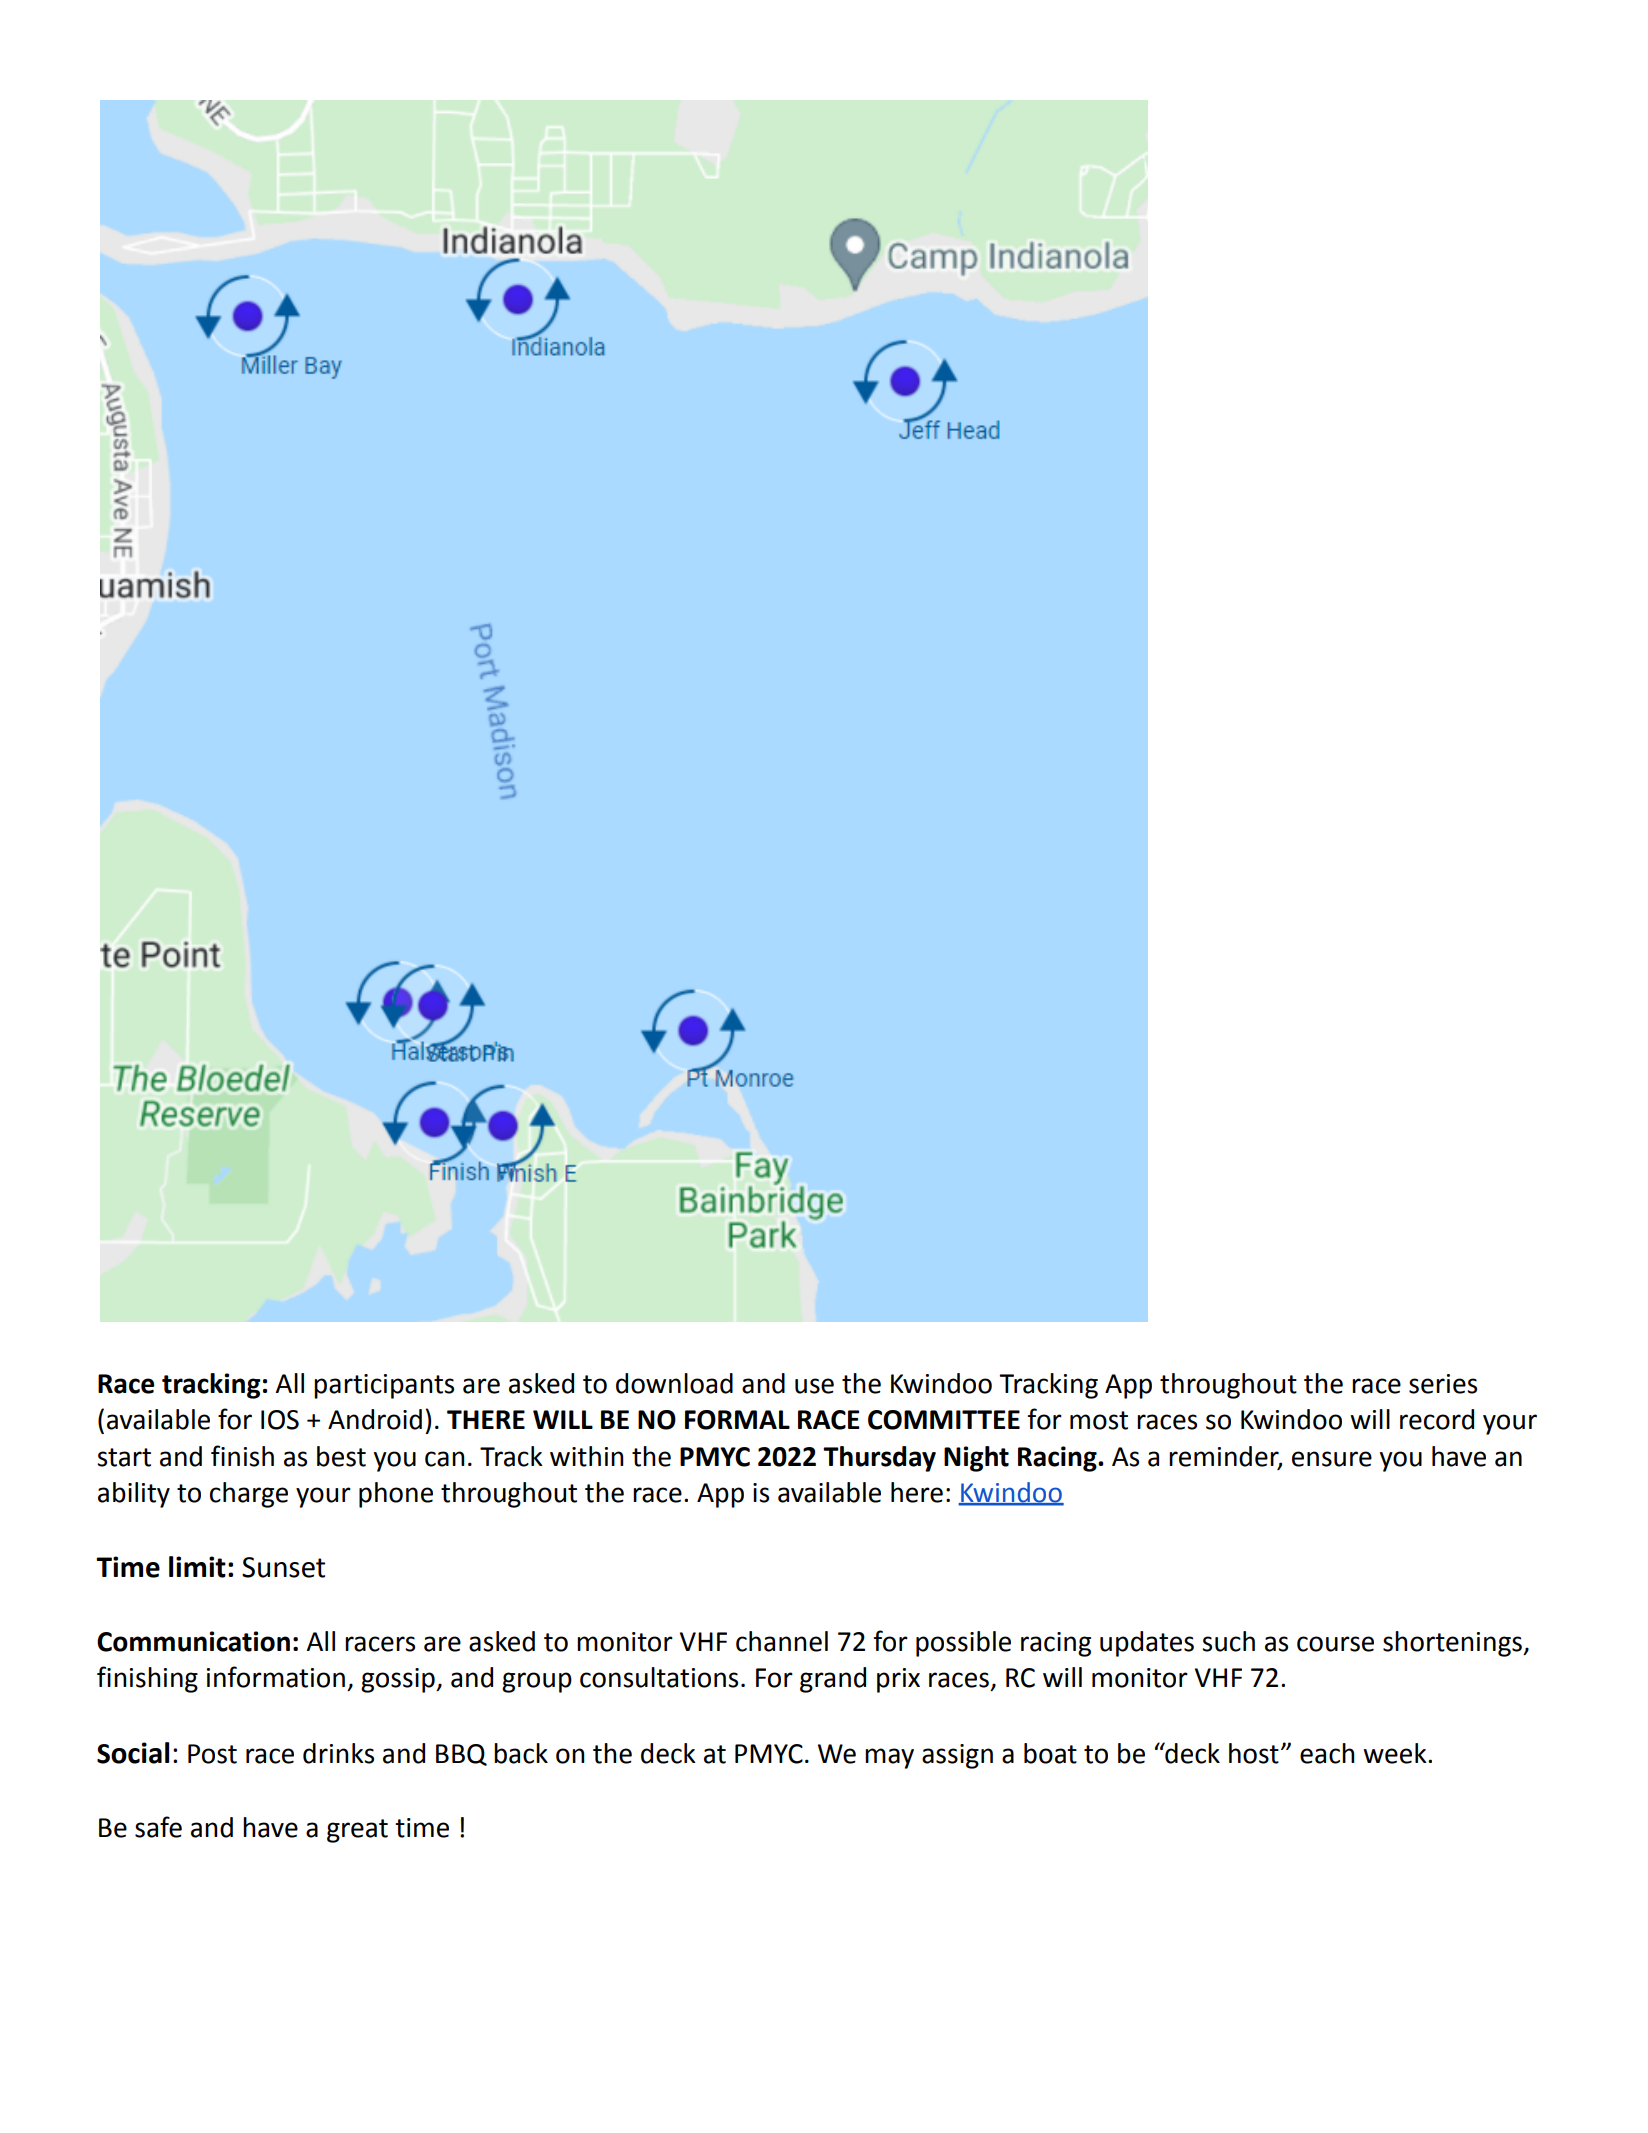 The height and width of the screenshot is (2133, 1648). What do you see at coordinates (814, 1386) in the screenshot?
I see `use` at bounding box center [814, 1386].
